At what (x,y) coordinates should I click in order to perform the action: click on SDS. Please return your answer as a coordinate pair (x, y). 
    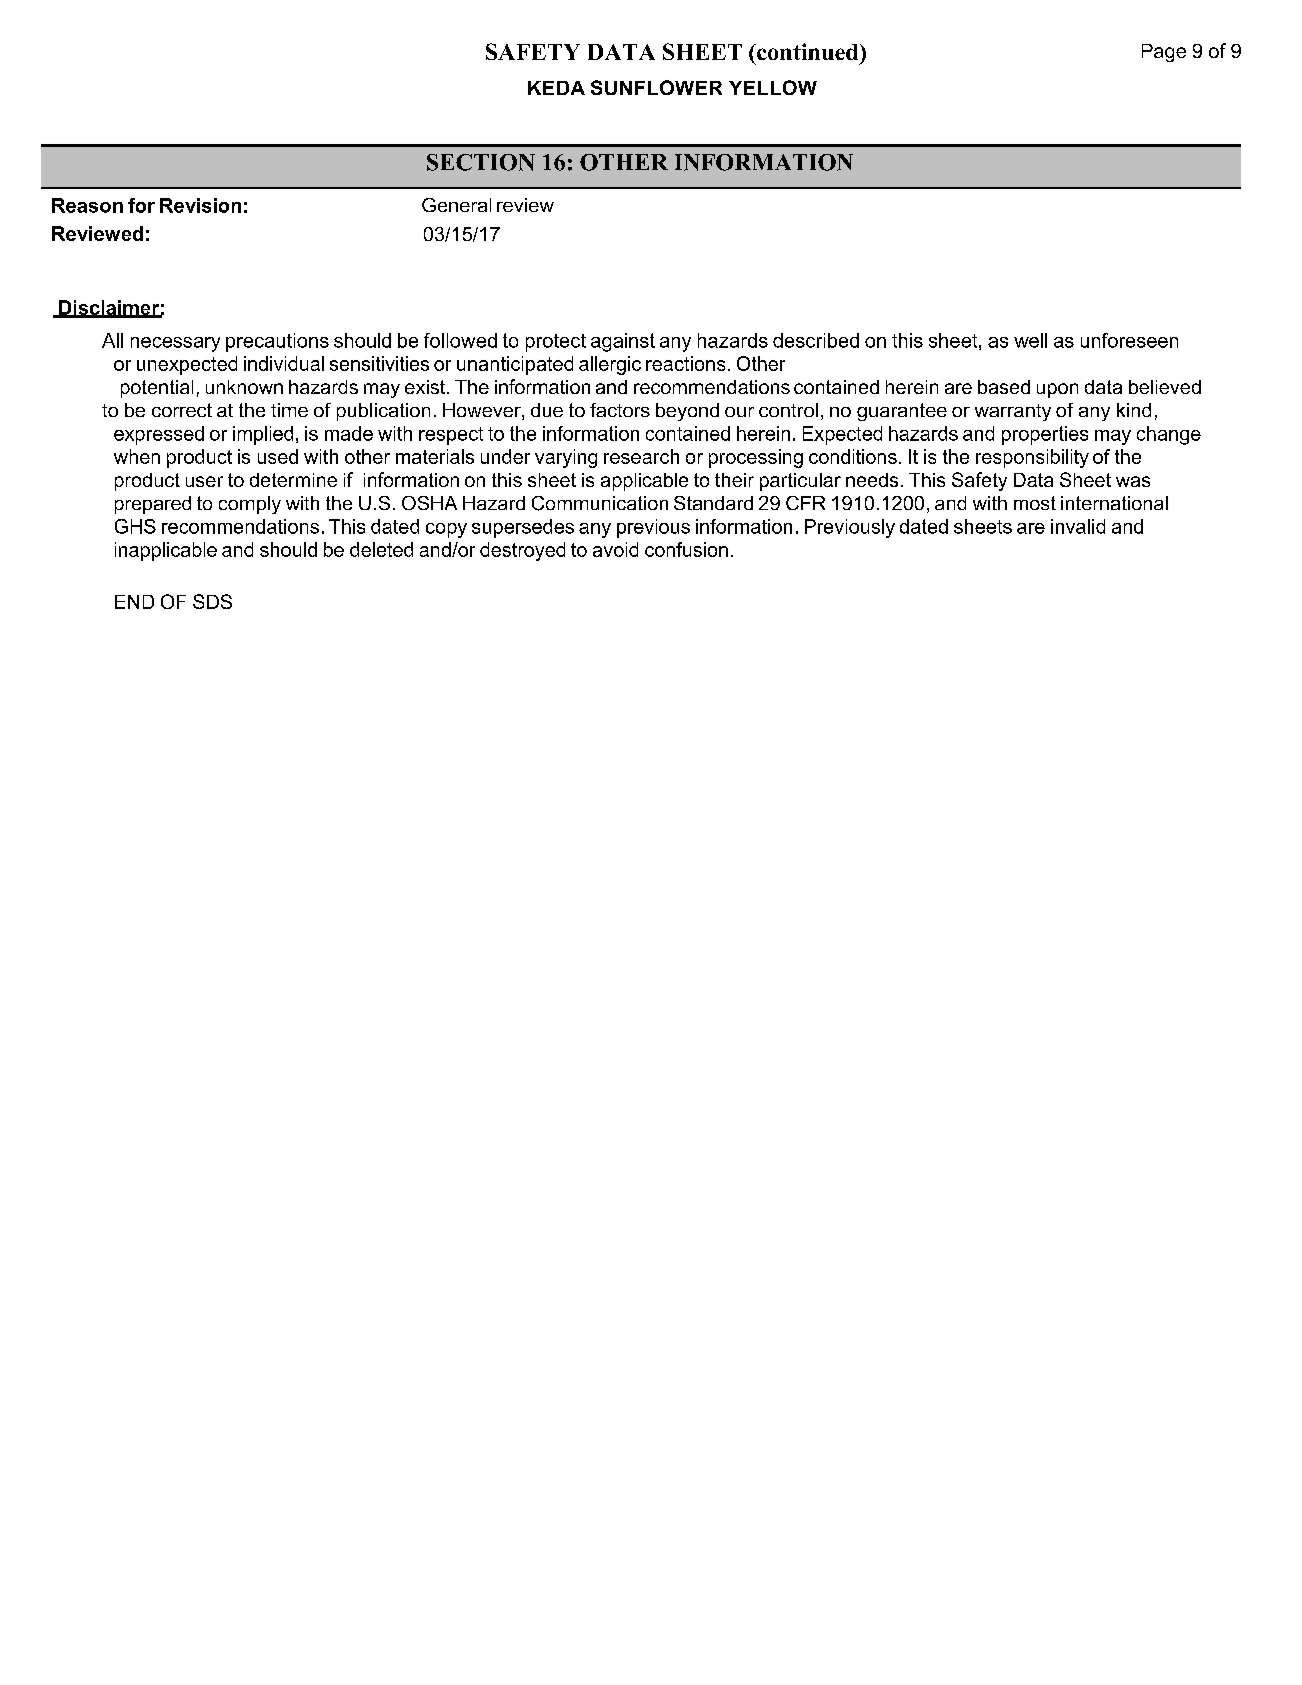
    Looking at the image, I should click on (212, 601).
